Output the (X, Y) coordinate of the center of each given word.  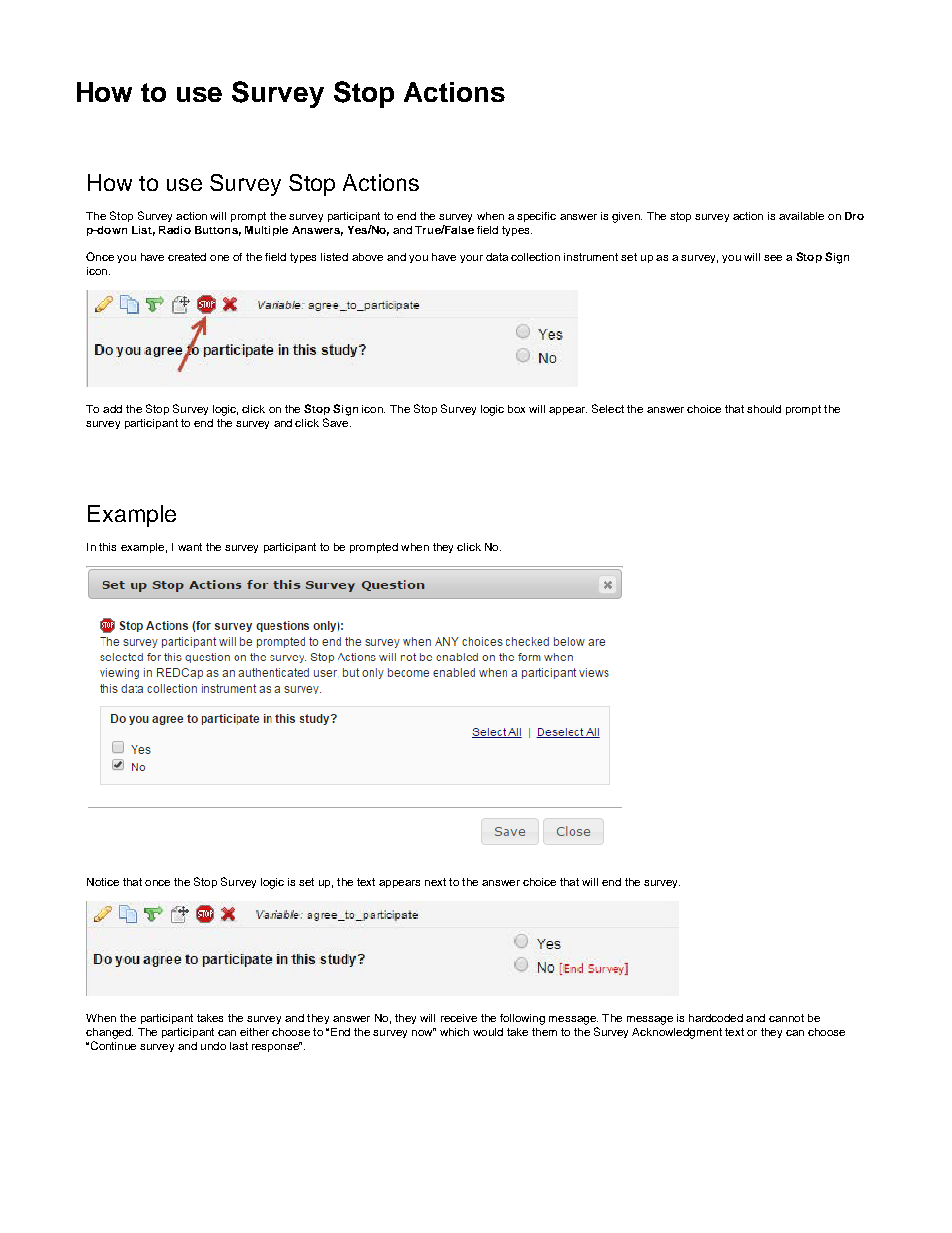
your (471, 259)
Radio (175, 230)
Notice (103, 882)
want (190, 547)
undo (213, 1046)
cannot (786, 1018)
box (516, 409)
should (764, 409)
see (773, 258)
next (435, 882)
